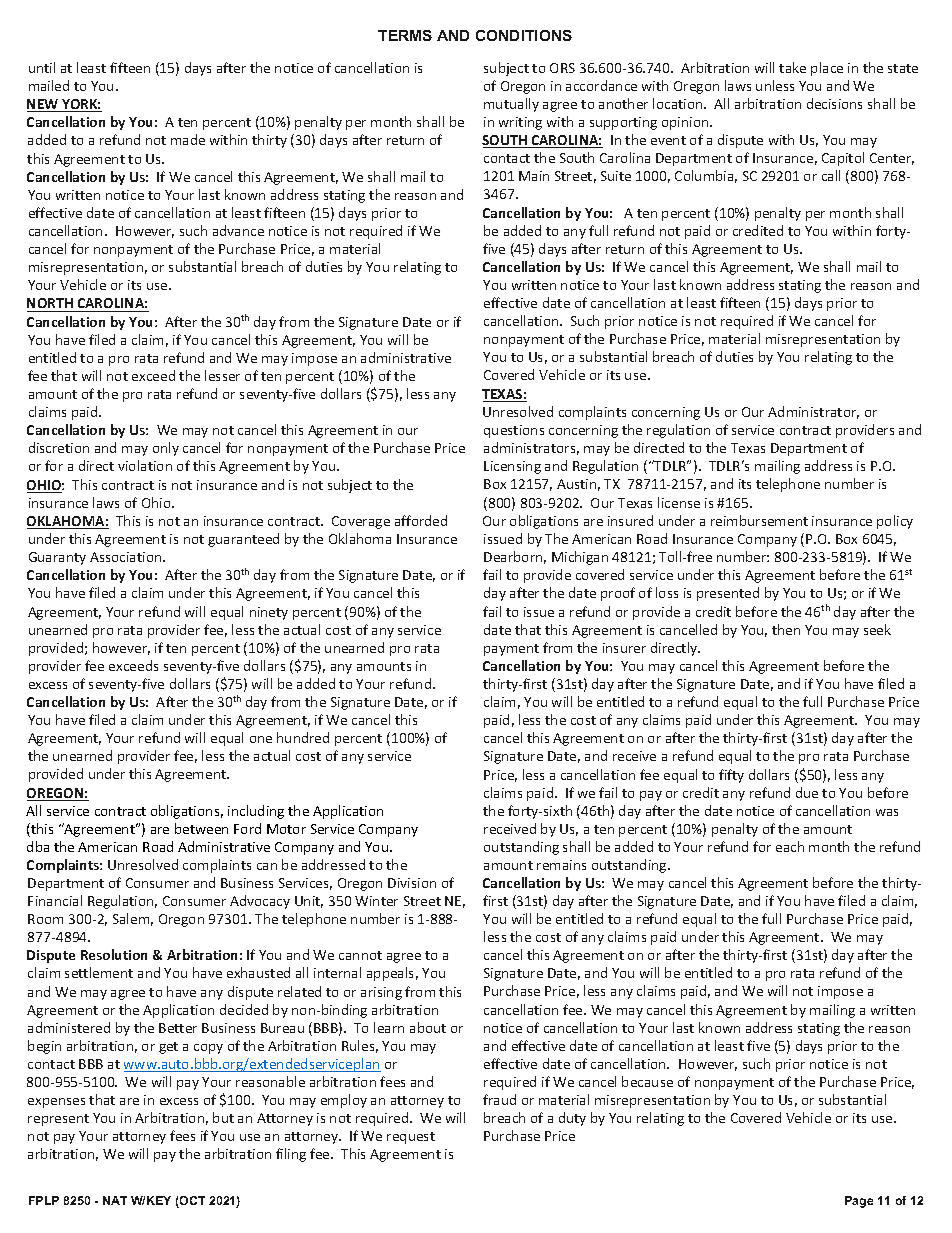 This document has height=1233, width=952. What do you see at coordinates (512, 467) in the document?
I see `Licensing` at bounding box center [512, 467].
